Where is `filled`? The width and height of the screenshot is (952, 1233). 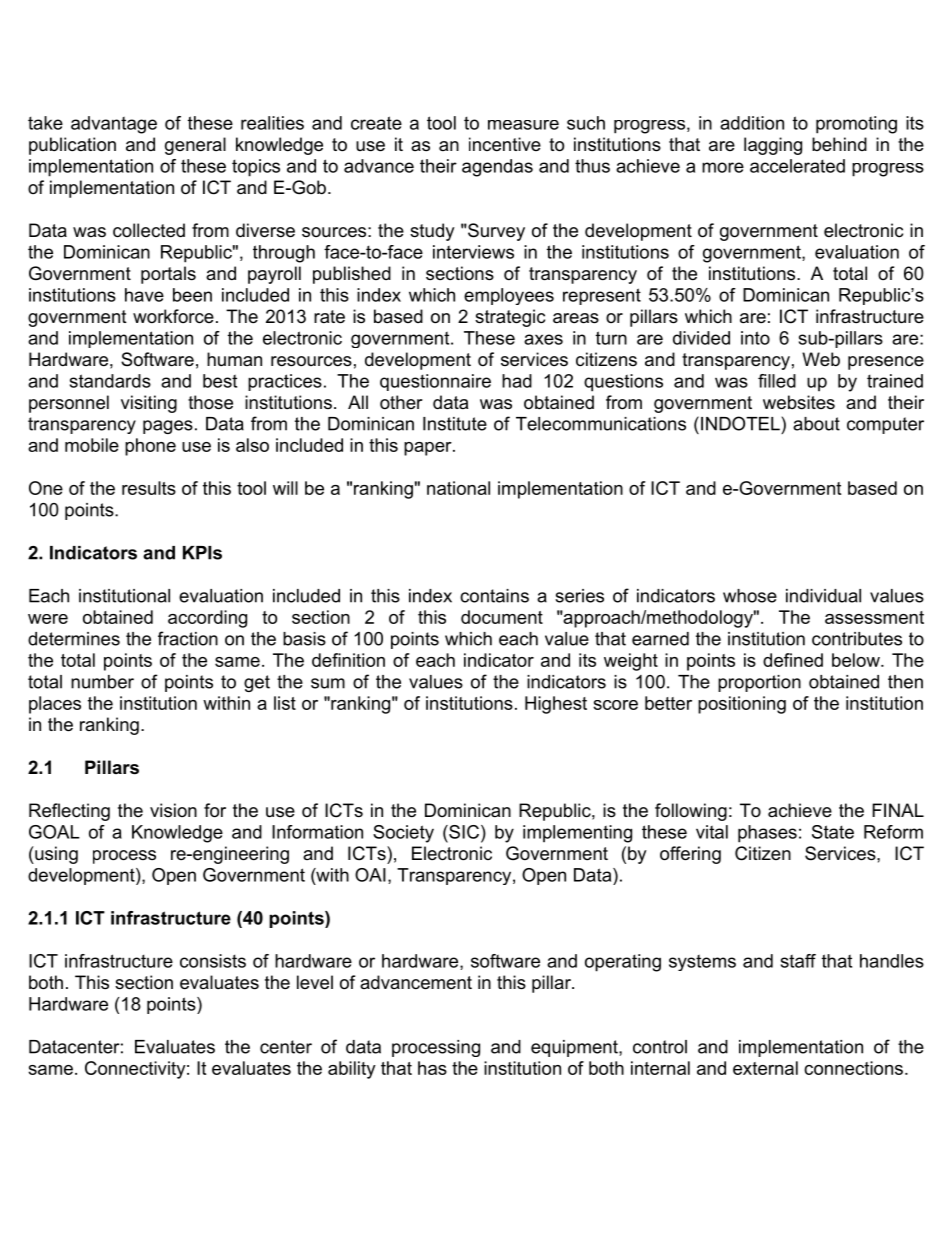
filled is located at coordinates (777, 381).
